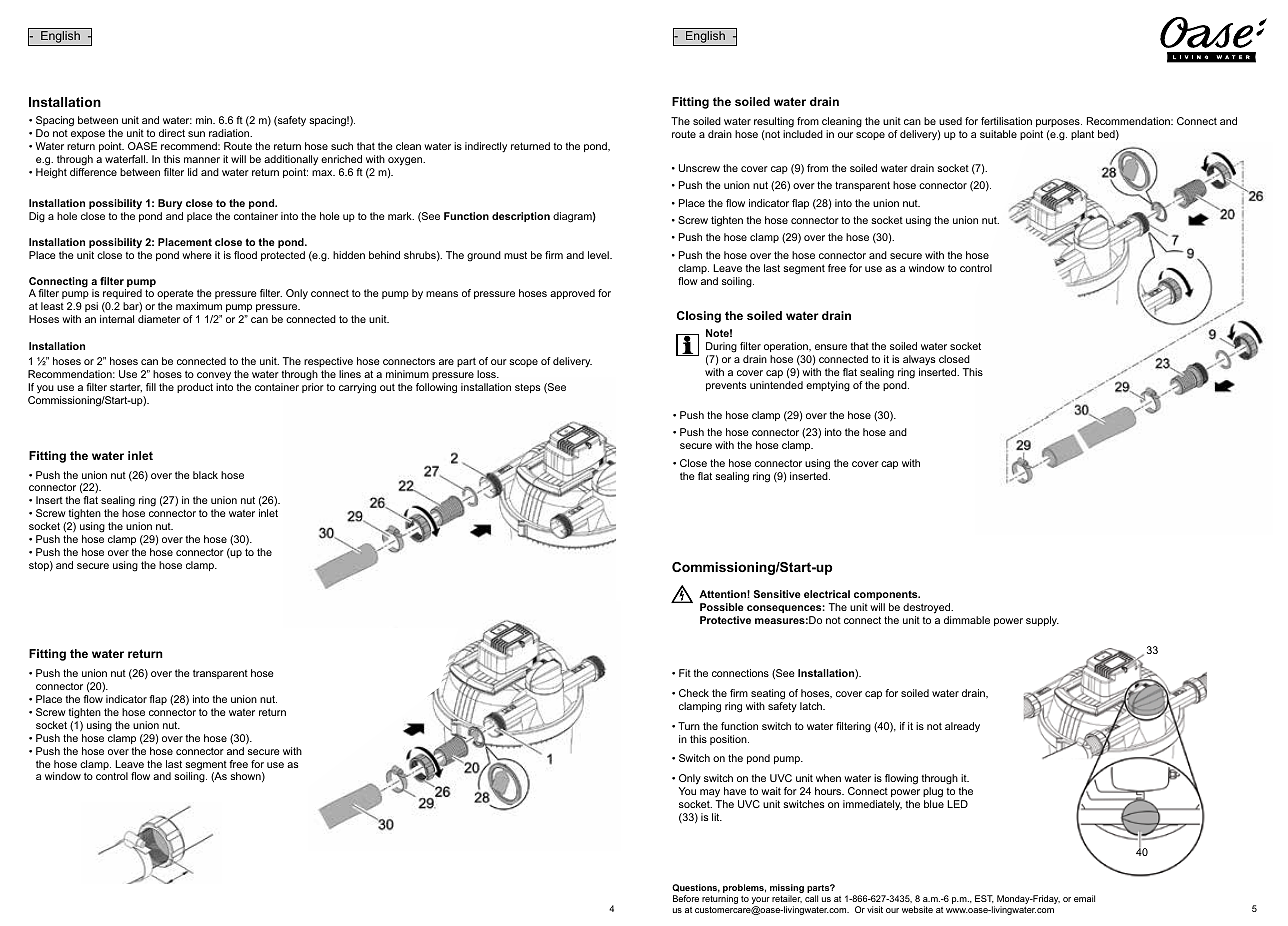 This image has width=1288, height=926. What do you see at coordinates (527, 388) in the image?
I see `steps` at bounding box center [527, 388].
